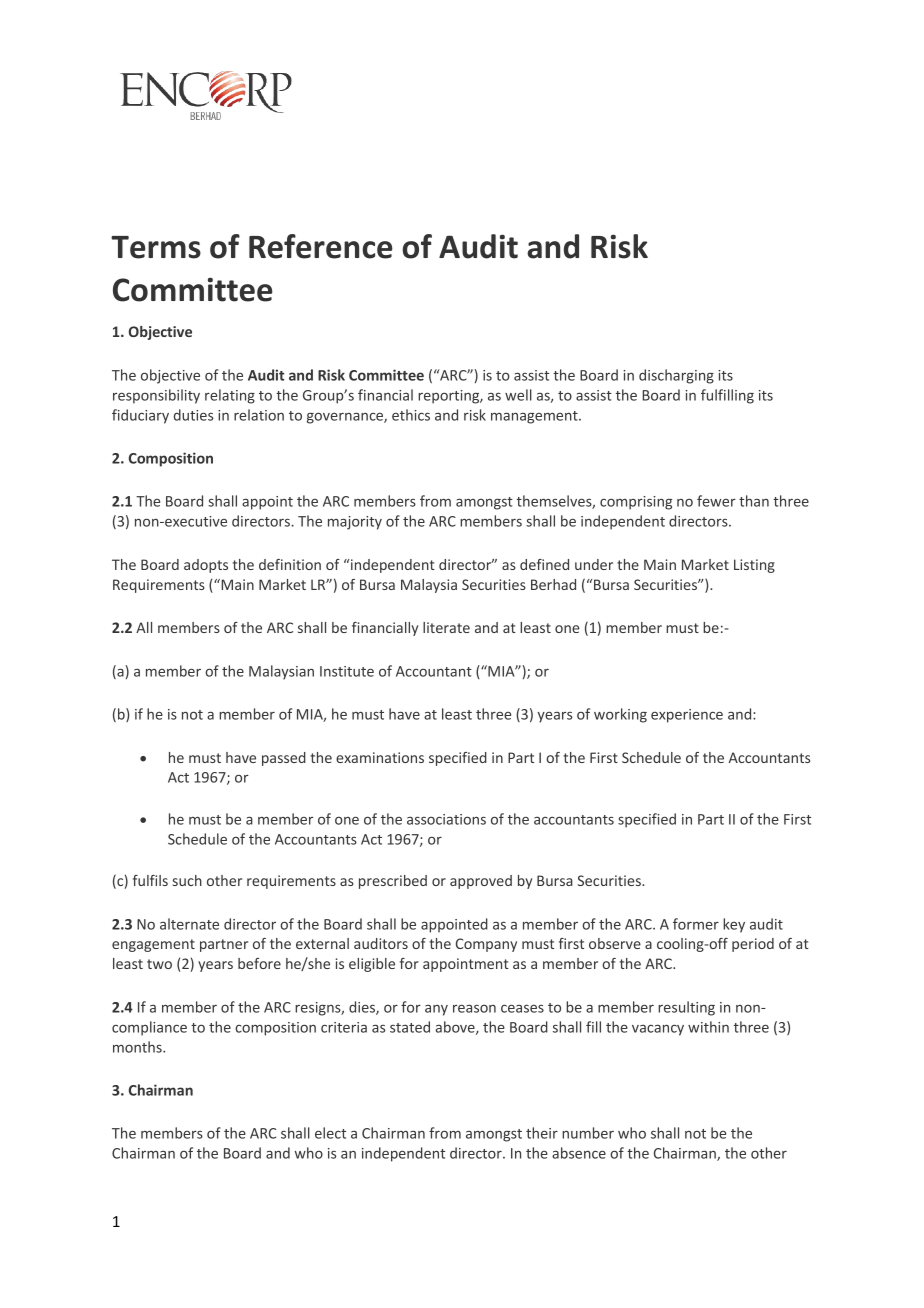  What do you see at coordinates (716, 501) in the page?
I see `fewer` at bounding box center [716, 501].
